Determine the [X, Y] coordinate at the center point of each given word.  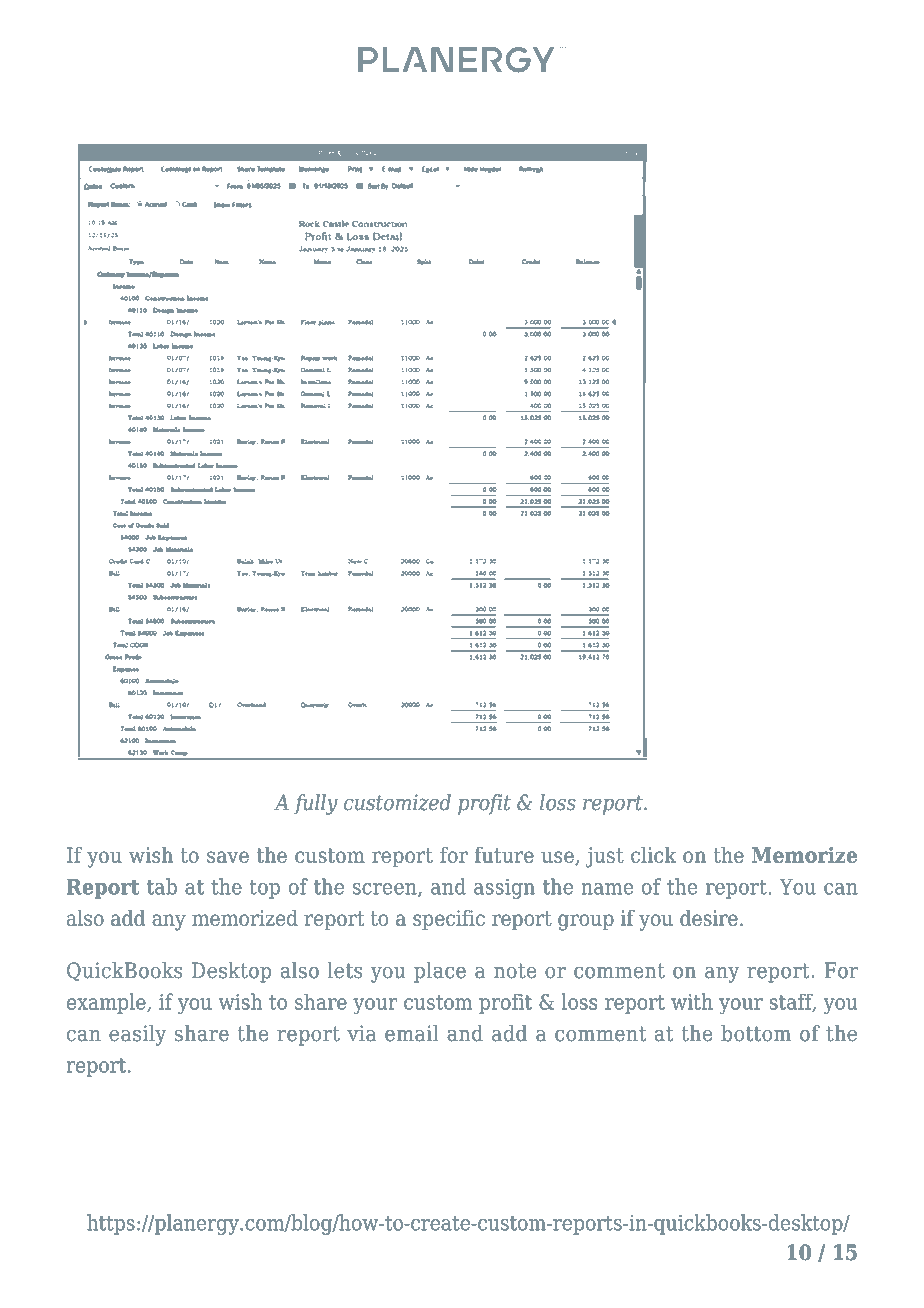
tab [162, 886]
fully [316, 804]
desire [709, 918]
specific [449, 920]
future [504, 855]
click [653, 855]
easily [137, 1035]
